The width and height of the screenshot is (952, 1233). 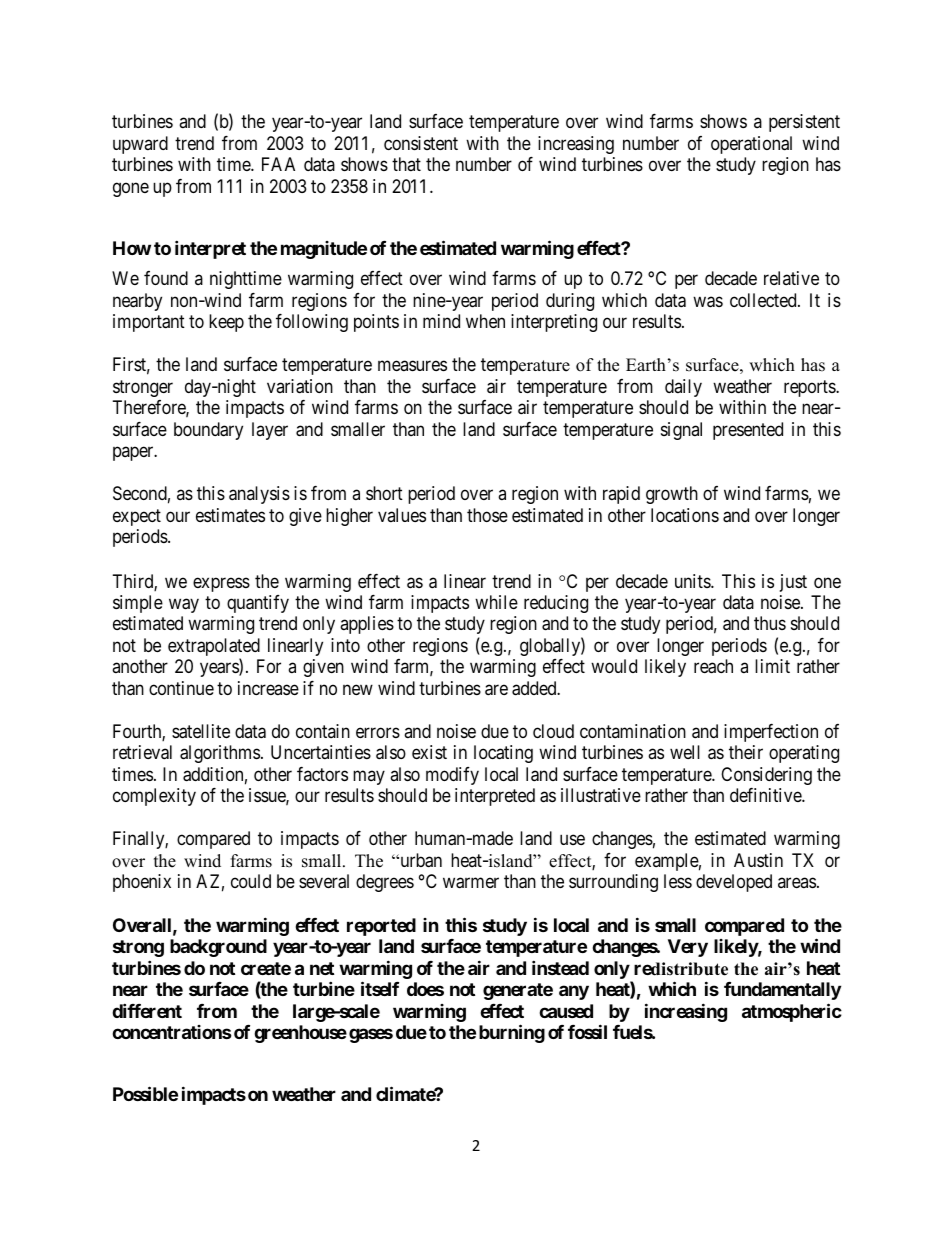 What do you see at coordinates (751, 145) in the screenshot?
I see `operational` at bounding box center [751, 145].
